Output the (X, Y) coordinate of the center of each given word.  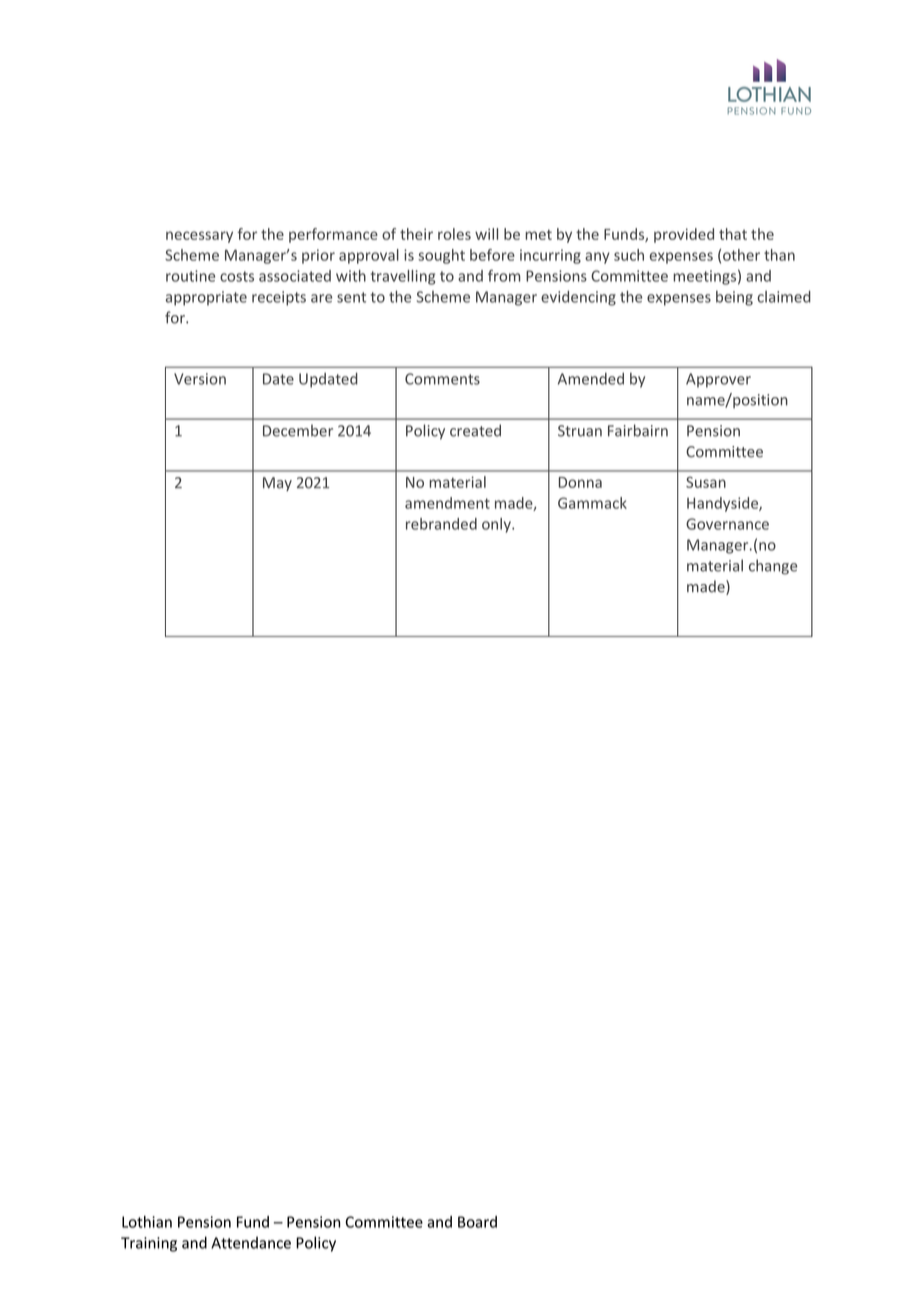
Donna (580, 482)
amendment (447, 503)
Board (477, 1222)
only (497, 525)
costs (237, 276)
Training (149, 1244)
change (773, 567)
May (277, 484)
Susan (706, 482)
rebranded (441, 524)
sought (441, 256)
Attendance (251, 1243)
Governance (727, 524)
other (741, 255)
